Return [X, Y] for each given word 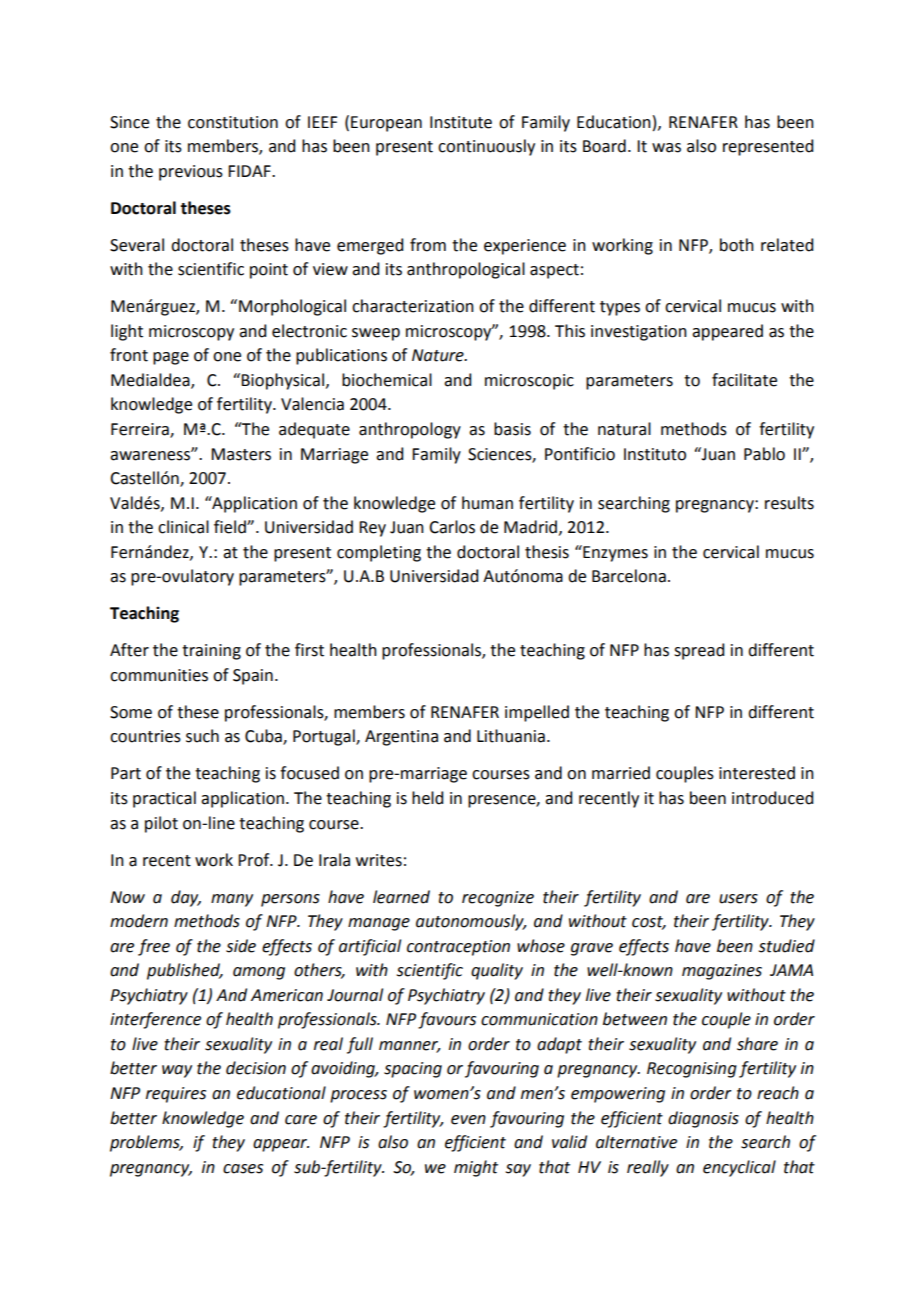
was [666, 148]
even [468, 1120]
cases [243, 1169]
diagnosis [703, 1119]
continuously [486, 147]
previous [191, 173]
